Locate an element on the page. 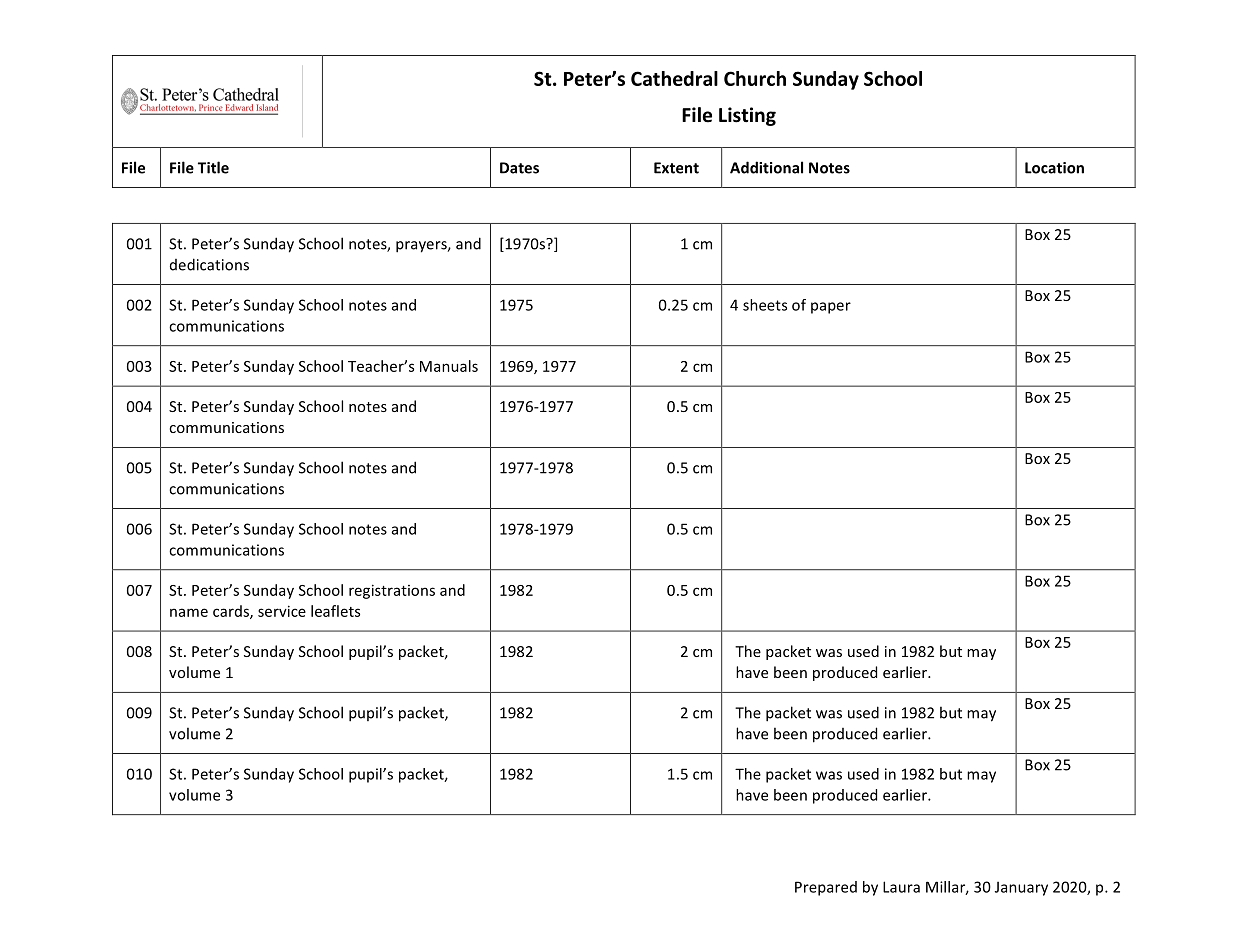  Prepared is located at coordinates (826, 888).
